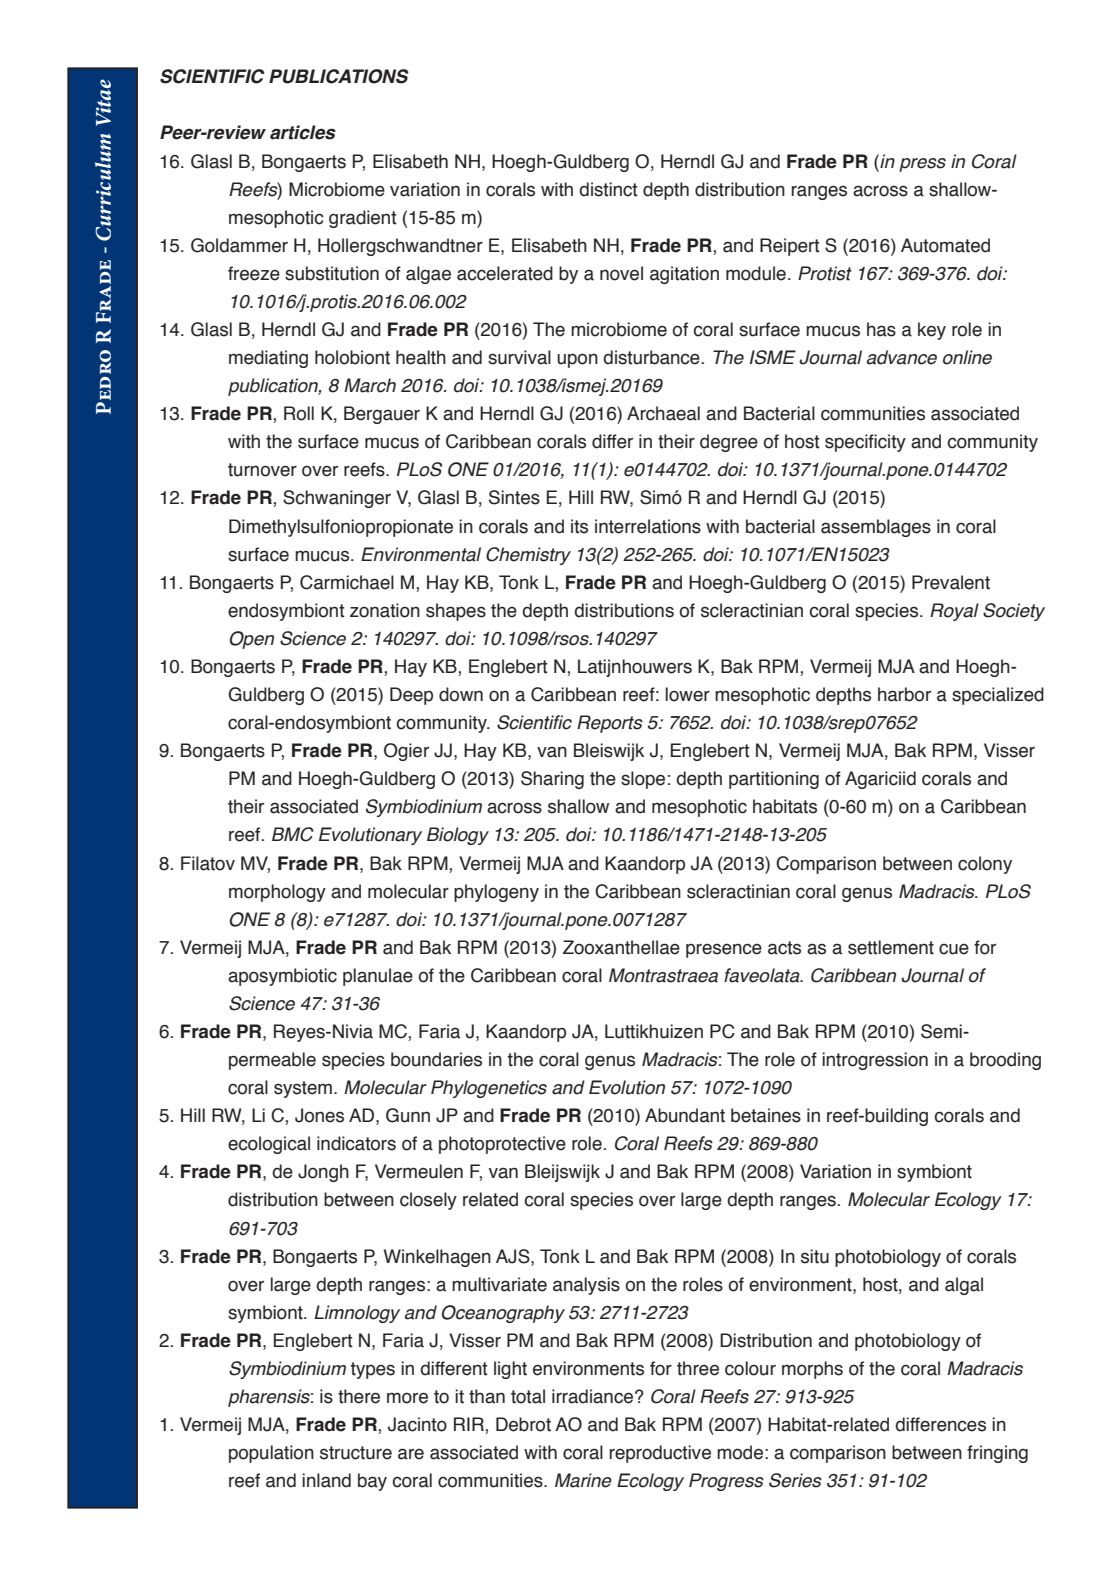 Image resolution: width=1114 pixels, height=1576 pixels. I want to click on slope, so click(643, 780).
